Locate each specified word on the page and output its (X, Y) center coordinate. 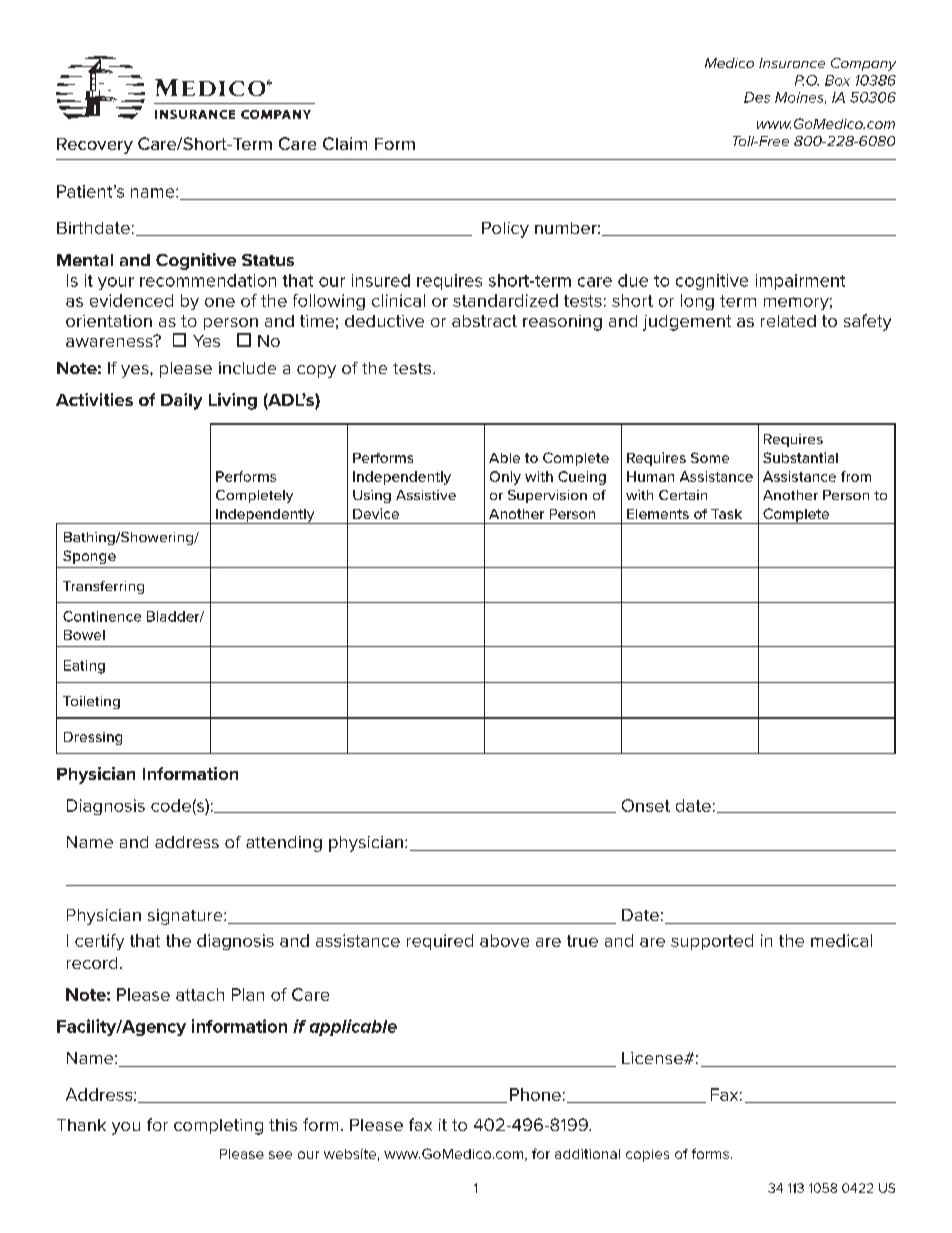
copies (647, 1155)
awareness (110, 341)
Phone (535, 1094)
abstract (484, 321)
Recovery (95, 146)
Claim (345, 143)
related (788, 321)
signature (186, 917)
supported (712, 942)
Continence (102, 616)
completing (218, 1127)
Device (376, 513)
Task (726, 514)
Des (757, 97)
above (504, 940)
